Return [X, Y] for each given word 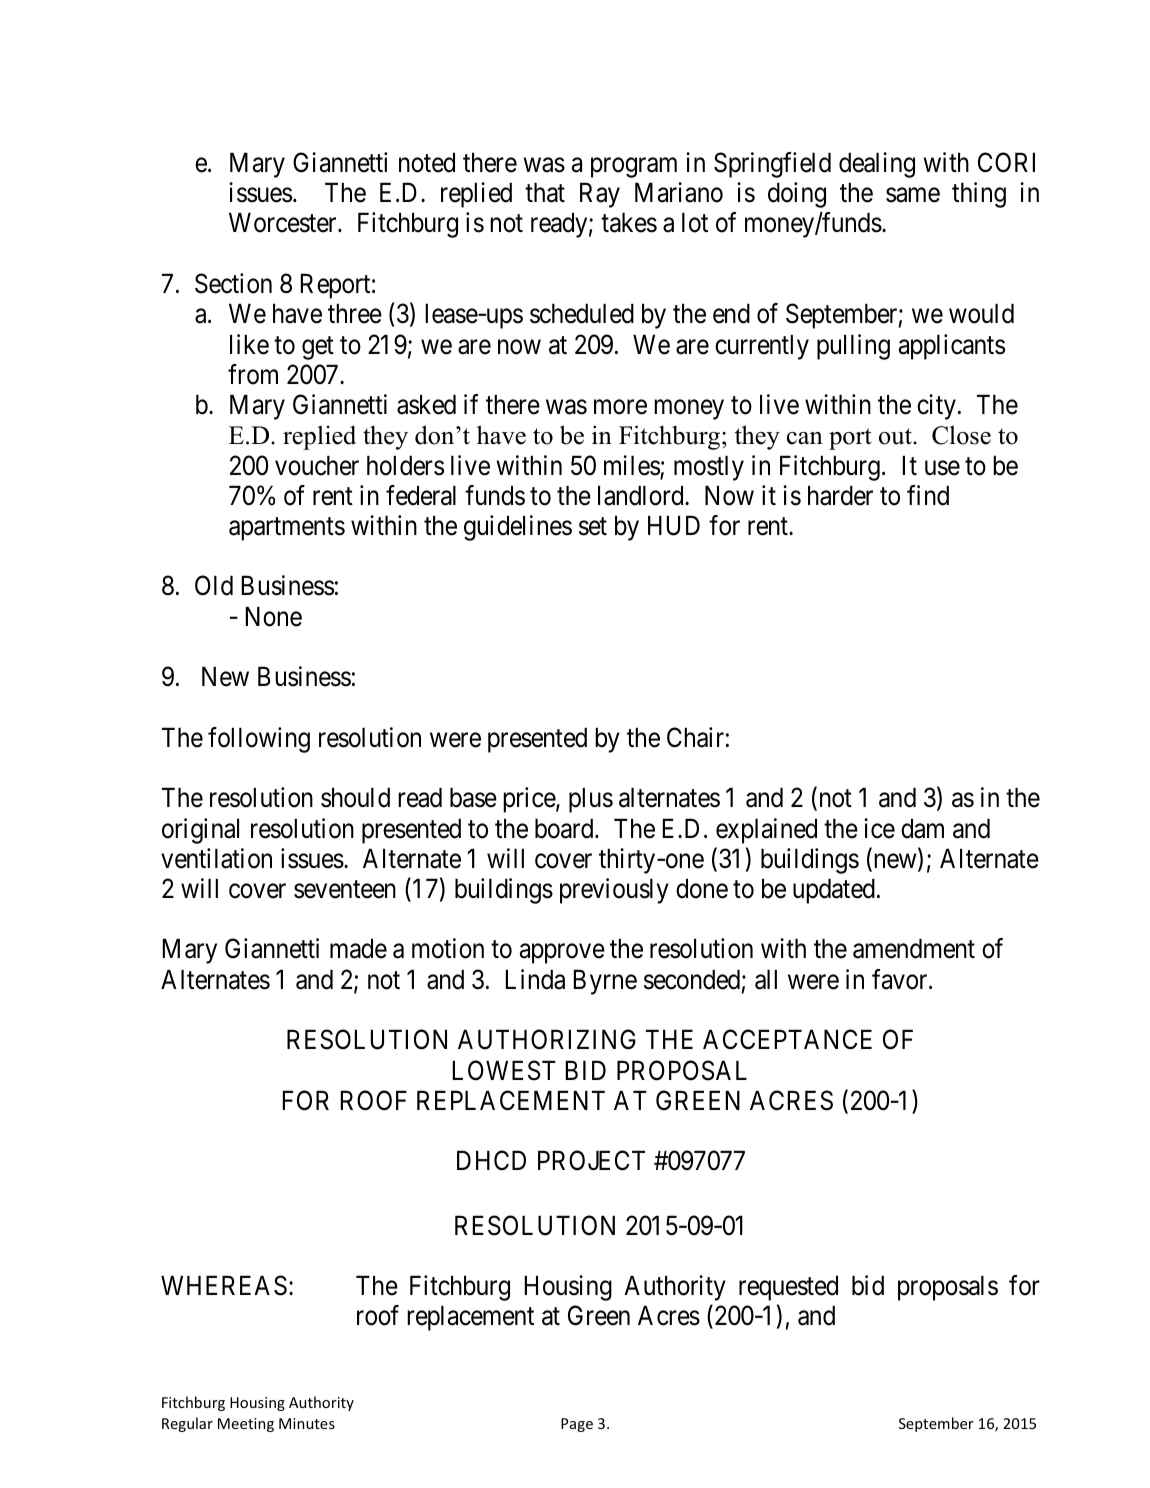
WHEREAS [224, 1285]
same [913, 195]
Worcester [284, 223]
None [274, 616]
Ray [600, 195]
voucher [317, 465]
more [620, 407]
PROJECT [591, 1160]
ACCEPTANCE [787, 1040]
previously [614, 891]
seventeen [345, 890]
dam [922, 828]
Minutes [307, 1423]
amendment [914, 949]
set [593, 527]
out [896, 436]
